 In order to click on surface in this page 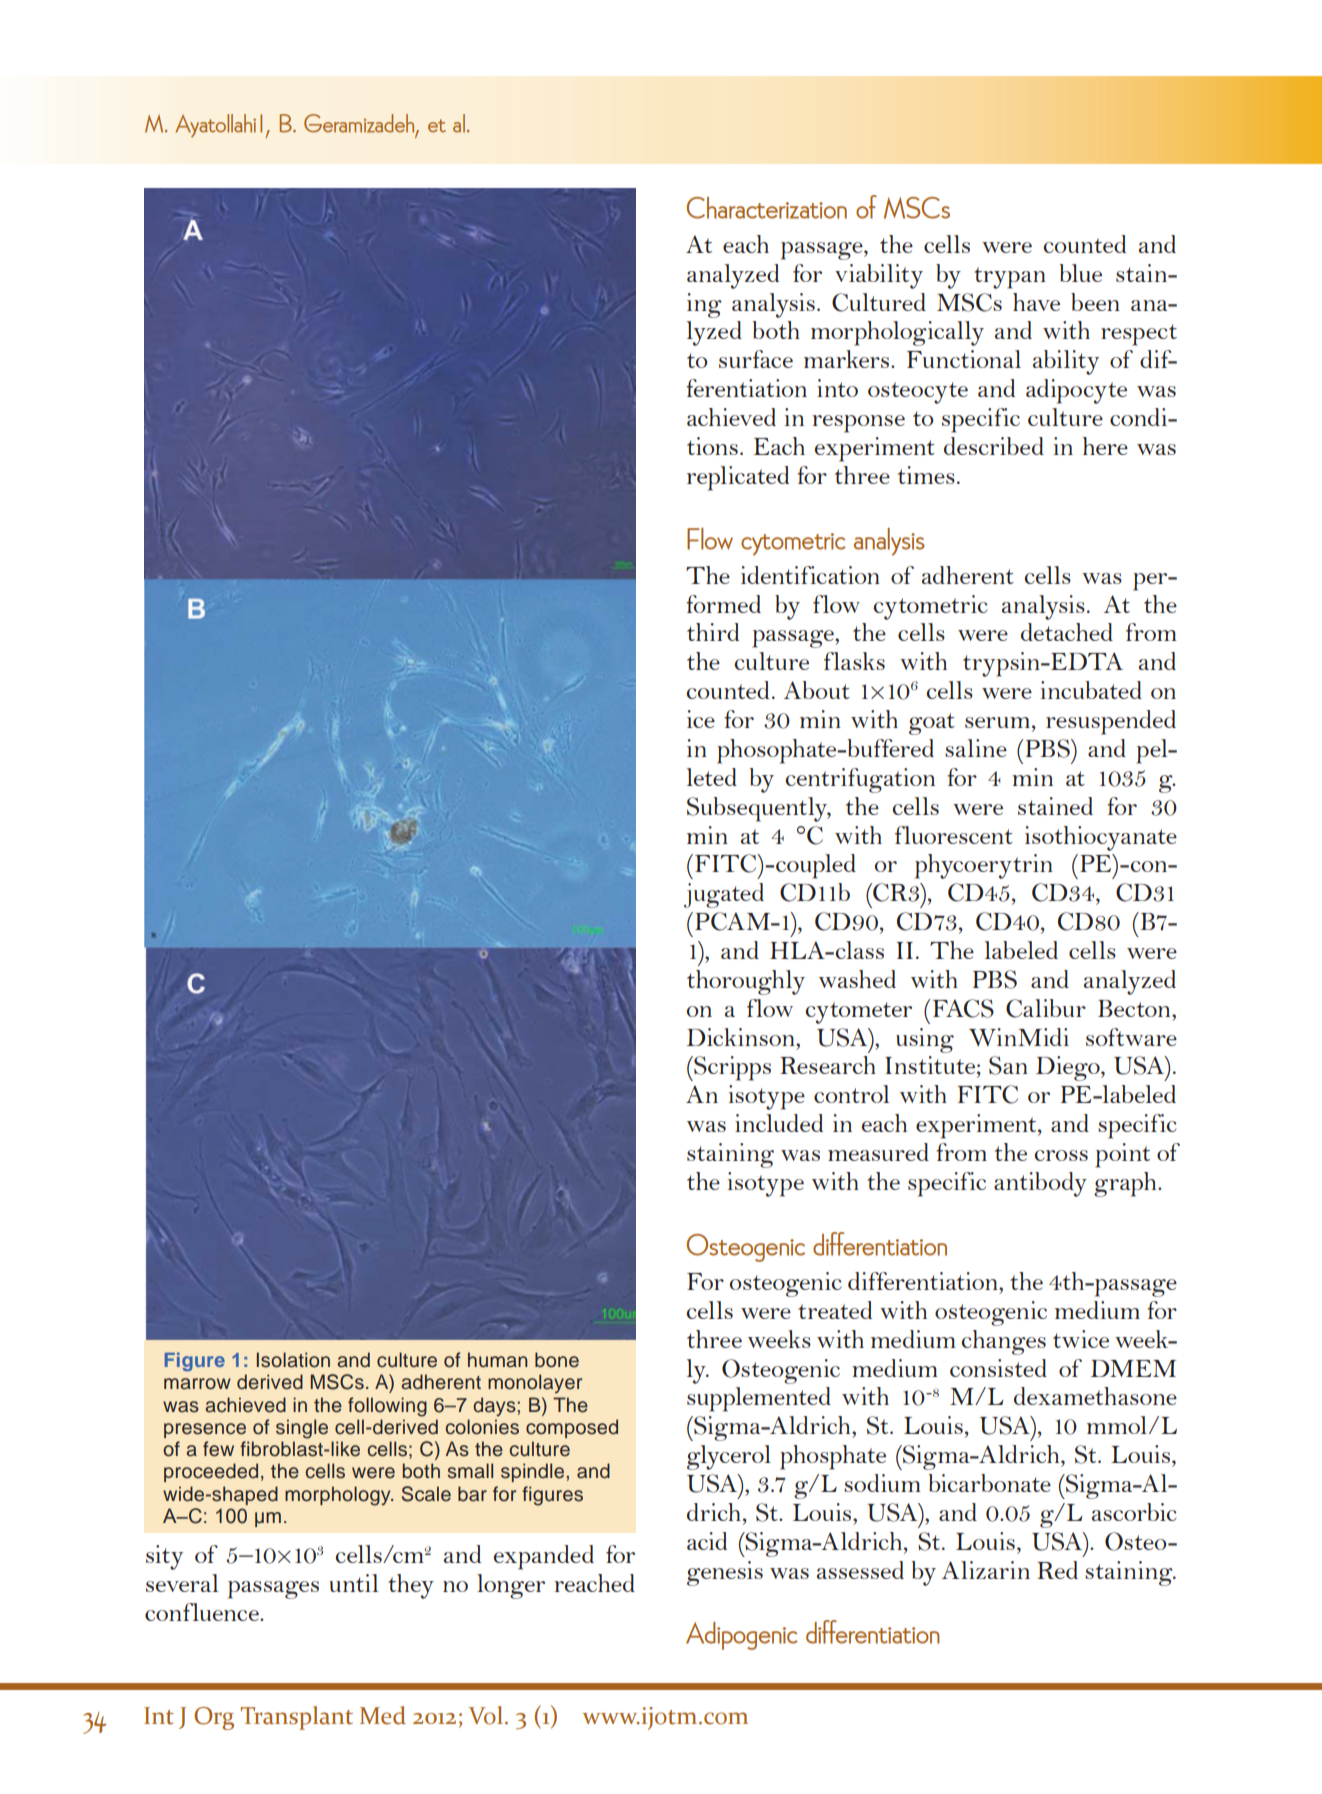, I will do `click(756, 359)`.
